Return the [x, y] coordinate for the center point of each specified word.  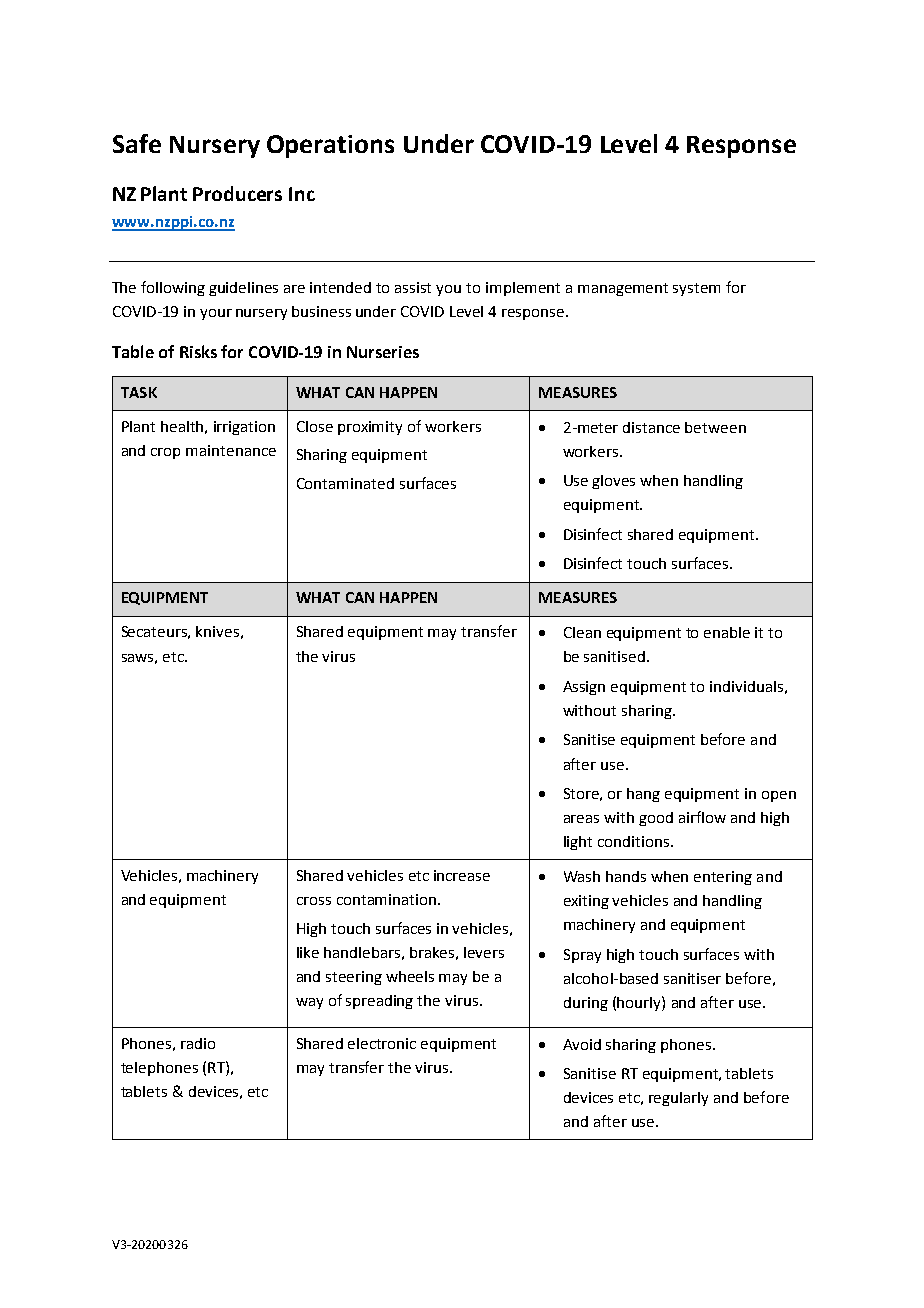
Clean [582, 632]
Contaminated [345, 483]
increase [462, 875]
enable [727, 632]
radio [198, 1043]
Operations [330, 146]
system [696, 289]
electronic [382, 1043]
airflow [702, 817]
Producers [237, 193]
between [715, 427]
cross [314, 901]
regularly [678, 1099]
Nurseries [383, 352]
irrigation [244, 428]
